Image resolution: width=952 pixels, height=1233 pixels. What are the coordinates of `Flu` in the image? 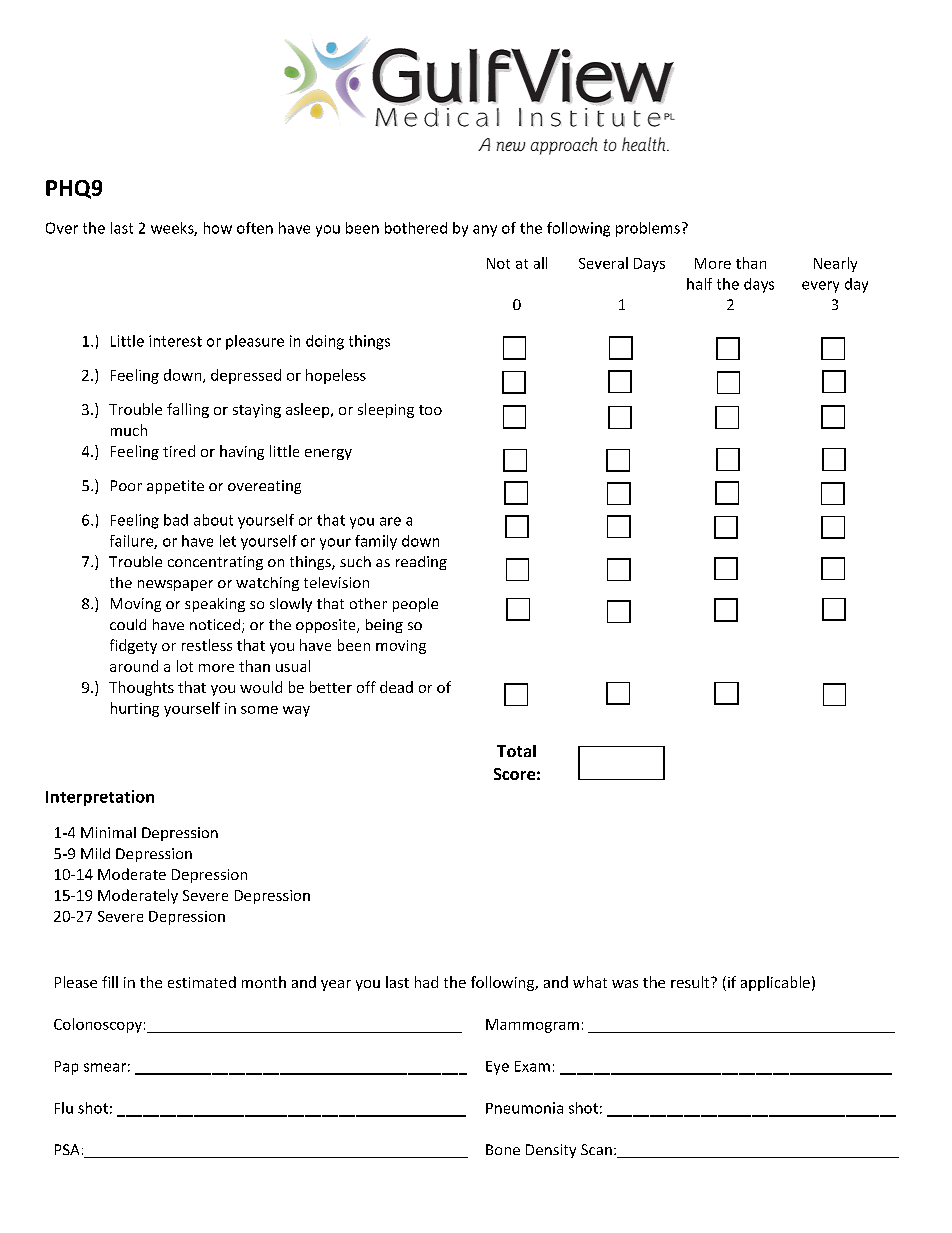 It's located at (64, 1108).
